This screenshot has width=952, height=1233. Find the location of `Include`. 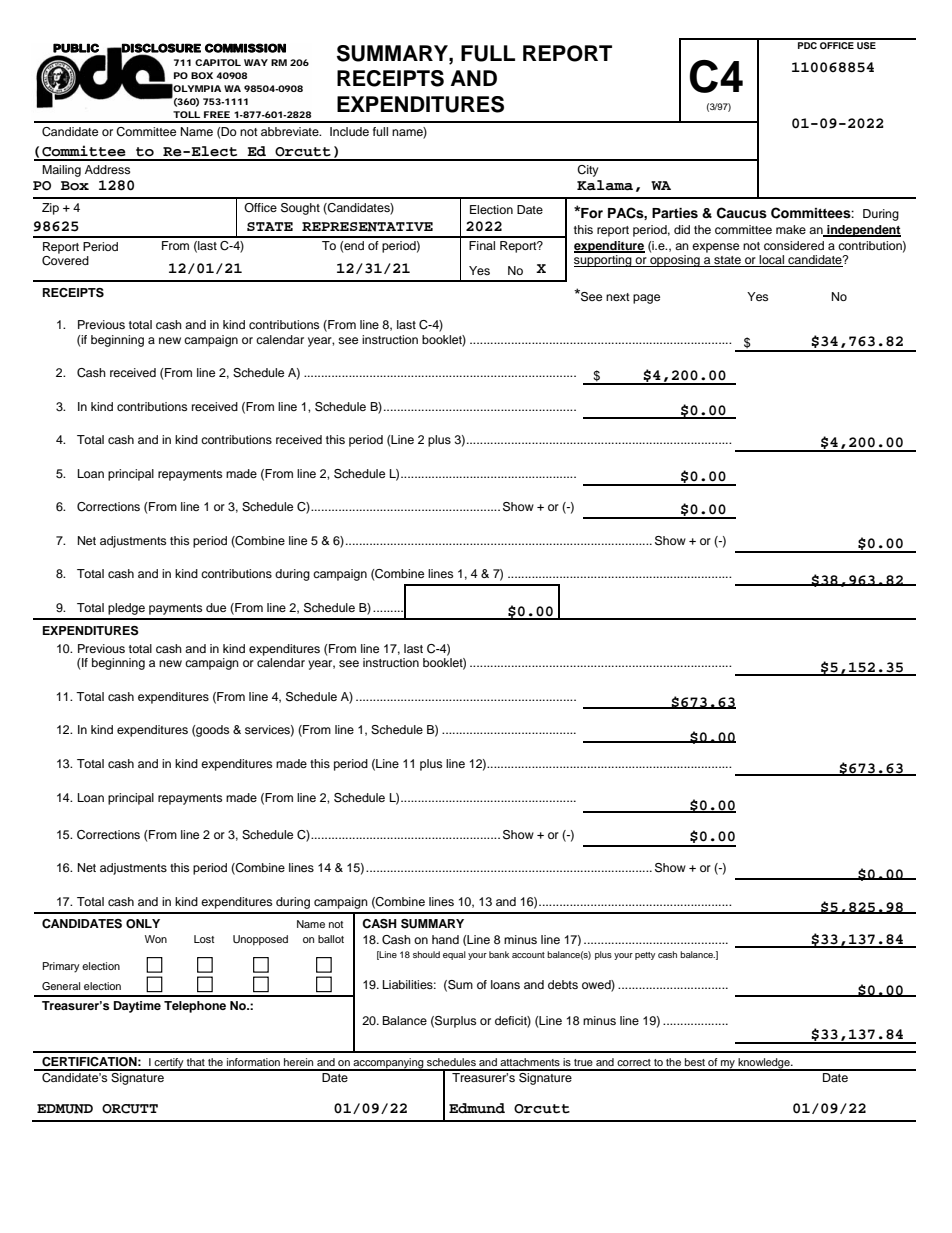

Include is located at coordinates (349, 131).
